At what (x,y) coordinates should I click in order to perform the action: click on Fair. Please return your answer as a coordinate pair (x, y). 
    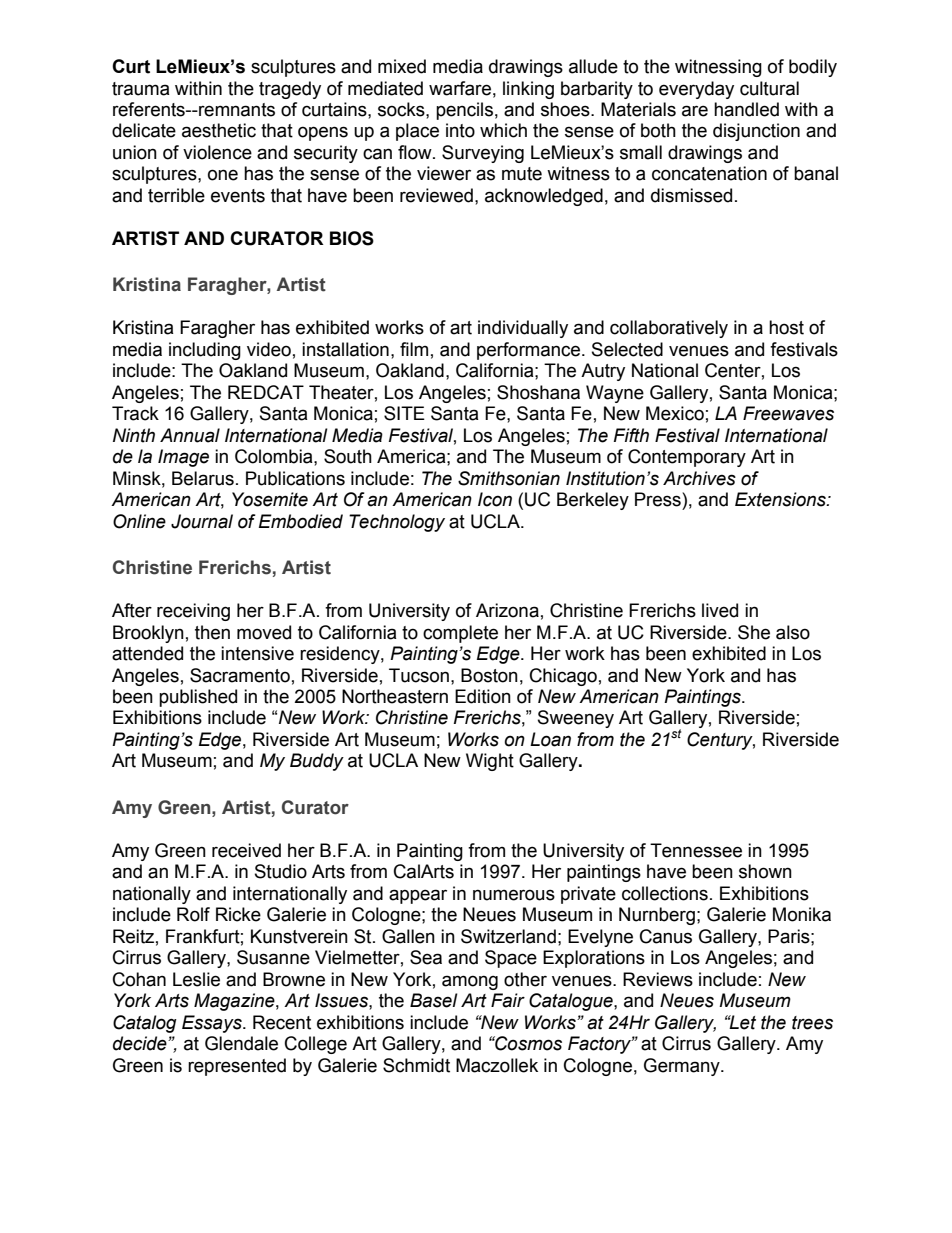
    Looking at the image, I should click on (508, 1000).
